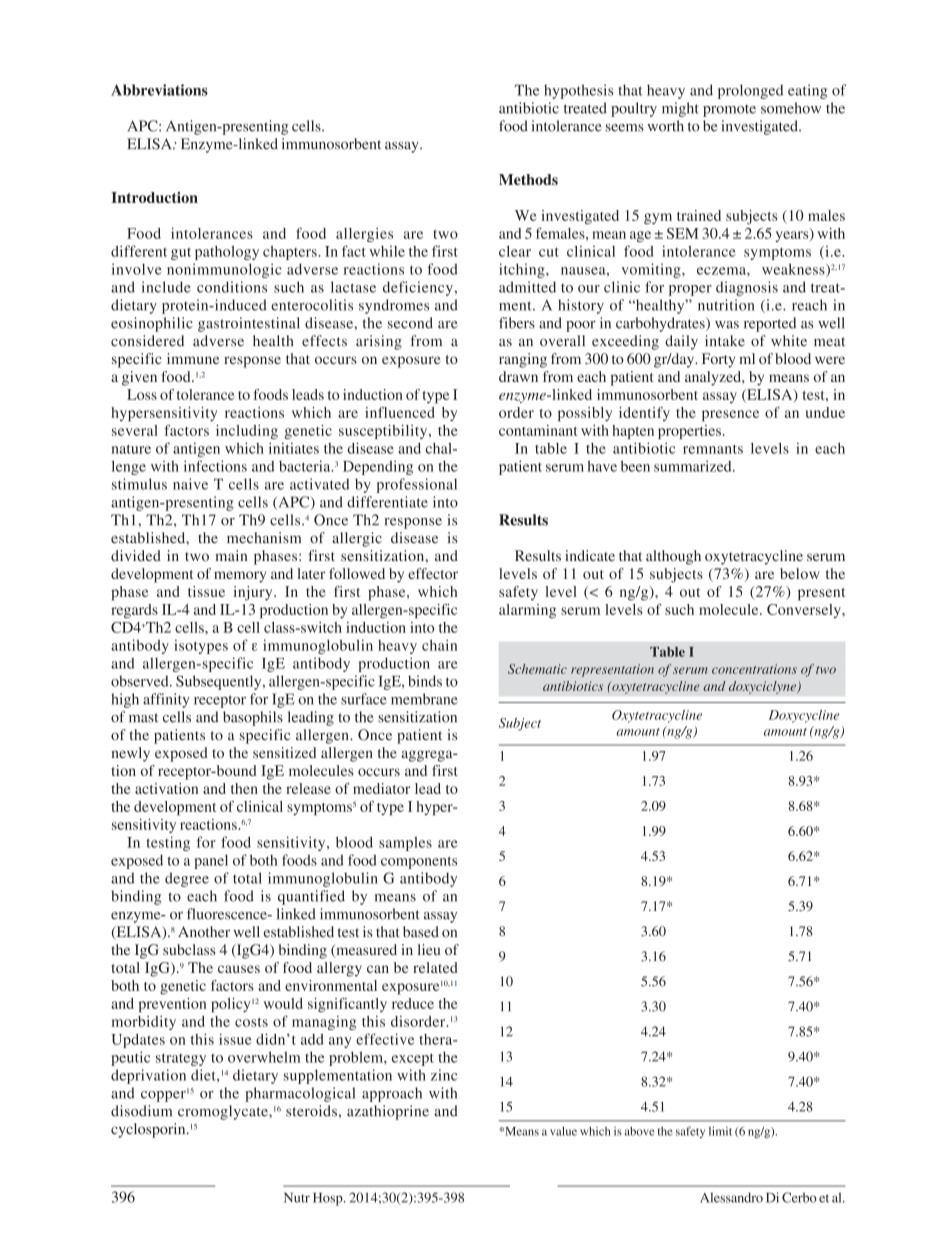  What do you see at coordinates (729, 110) in the image?
I see `promote` at bounding box center [729, 110].
